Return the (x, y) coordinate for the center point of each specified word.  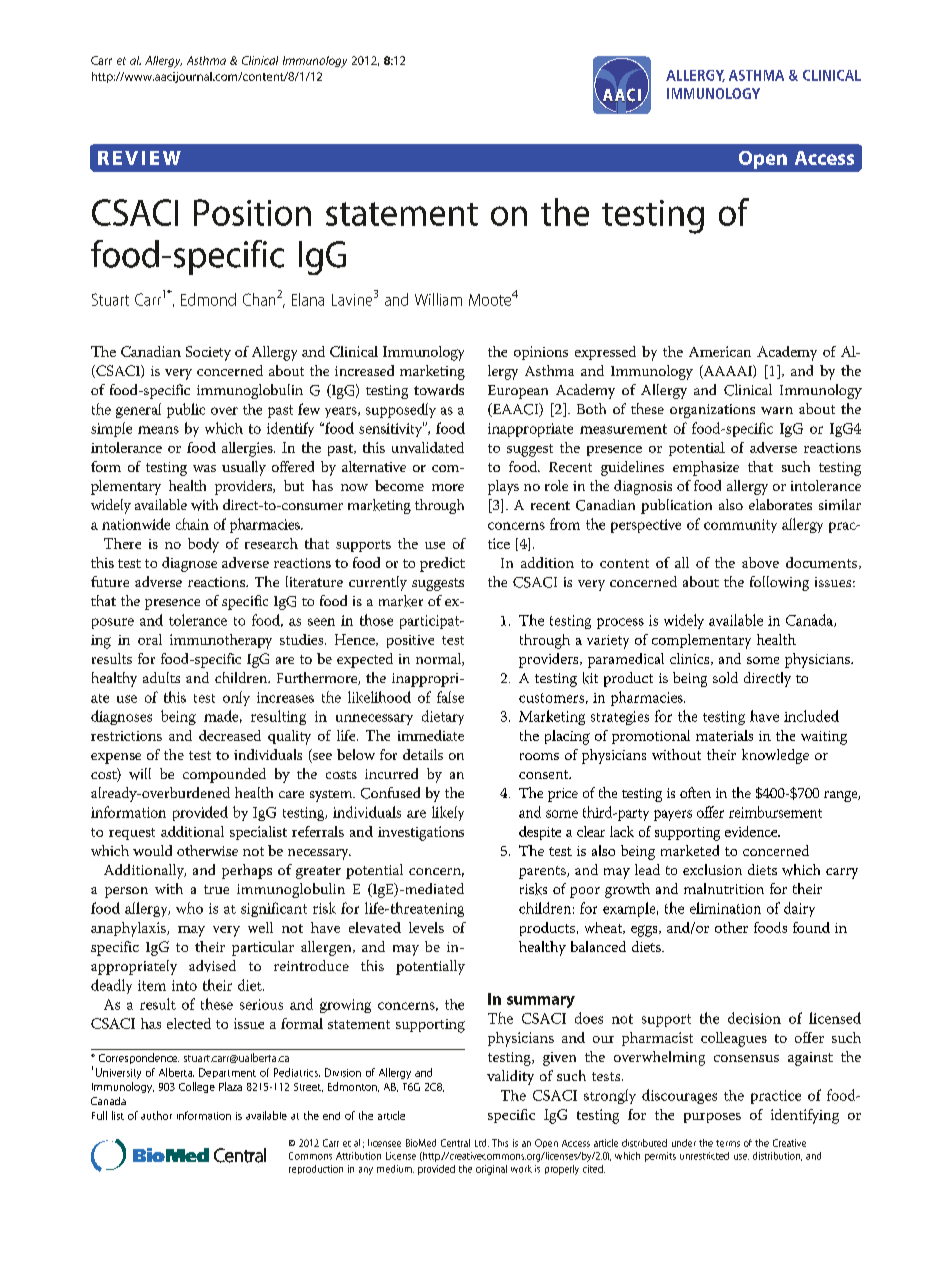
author (156, 1115)
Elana (308, 299)
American (720, 351)
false (450, 697)
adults (161, 677)
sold (725, 677)
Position (252, 212)
